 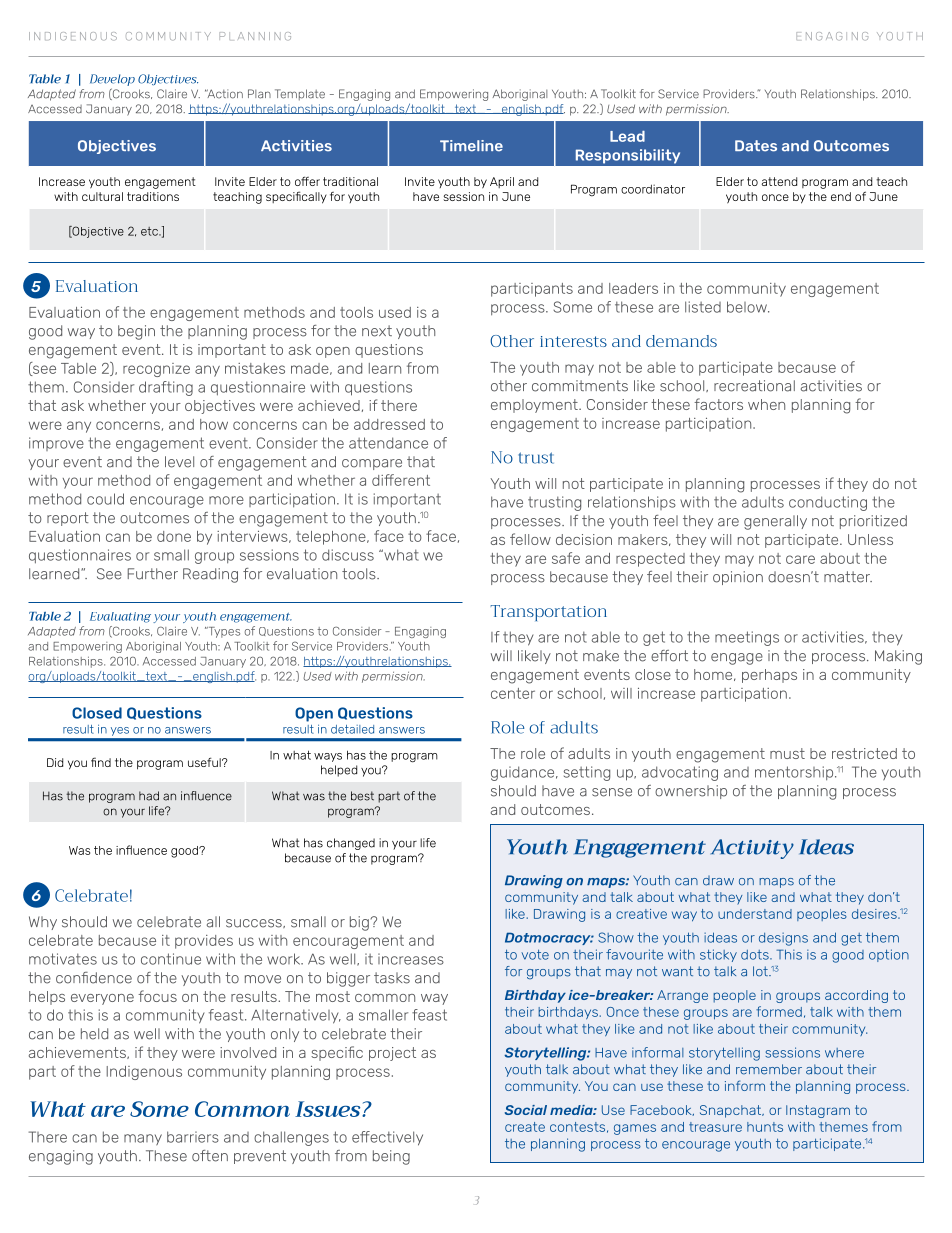 What do you see at coordinates (143, 1139) in the document?
I see `many` at bounding box center [143, 1139].
